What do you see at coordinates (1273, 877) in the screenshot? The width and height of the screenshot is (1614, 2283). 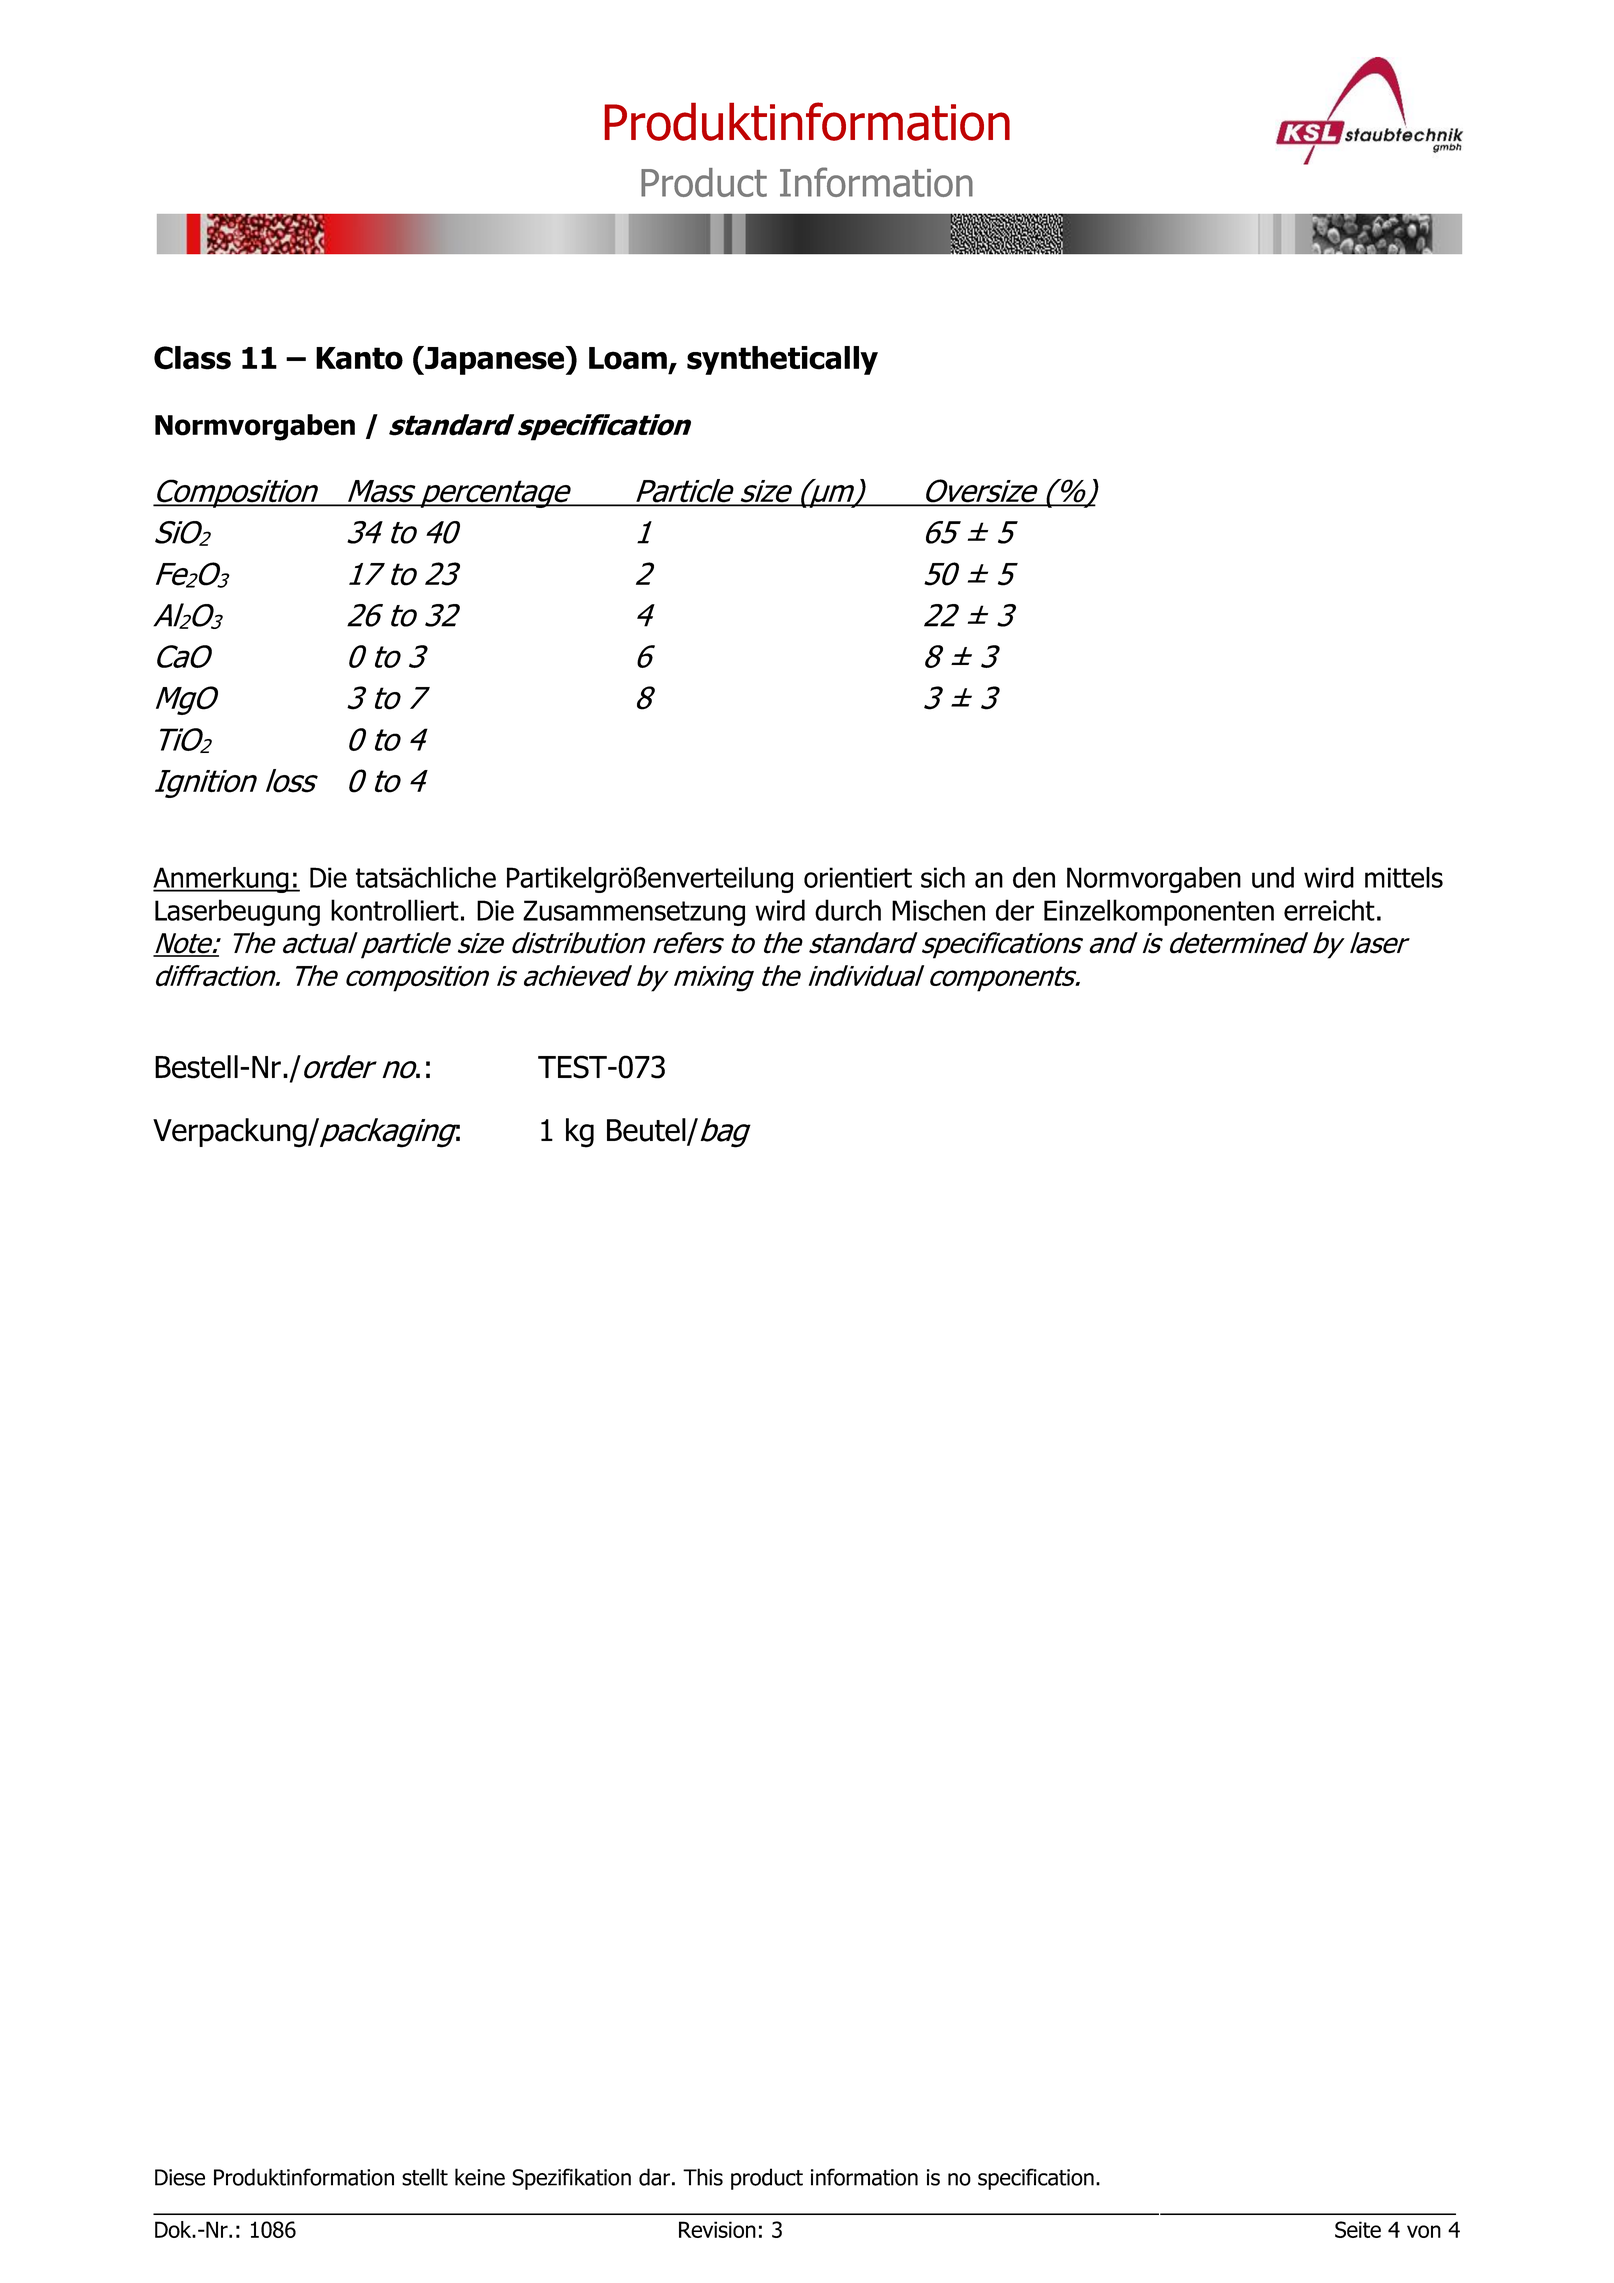 I see `und` at bounding box center [1273, 877].
